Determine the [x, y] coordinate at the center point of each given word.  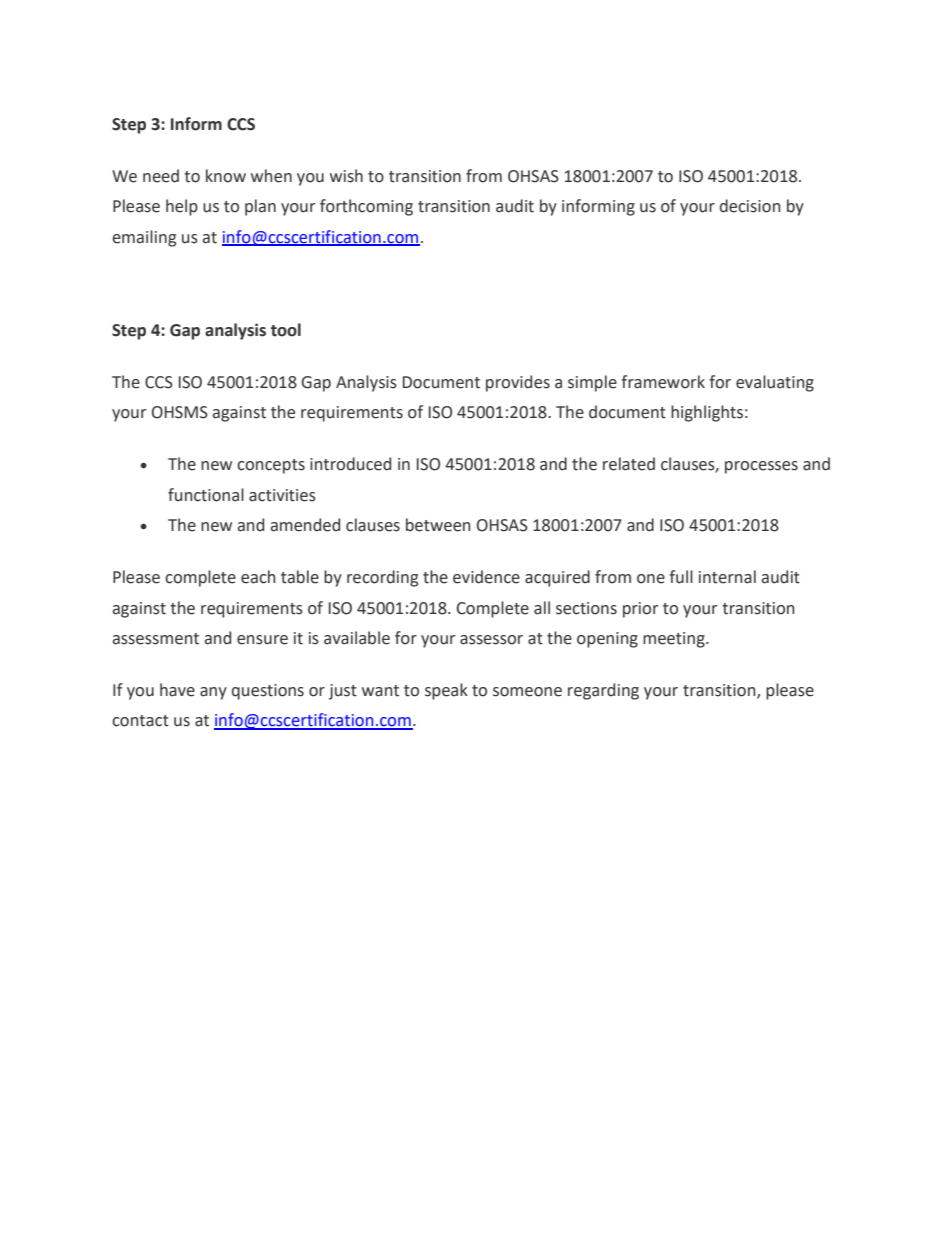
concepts [271, 466]
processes [761, 467]
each [258, 577]
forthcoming [366, 207]
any [213, 693]
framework [663, 382]
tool [286, 330]
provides [518, 383]
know [226, 176]
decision [750, 206]
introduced [350, 464]
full [681, 577]
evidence [486, 577]
